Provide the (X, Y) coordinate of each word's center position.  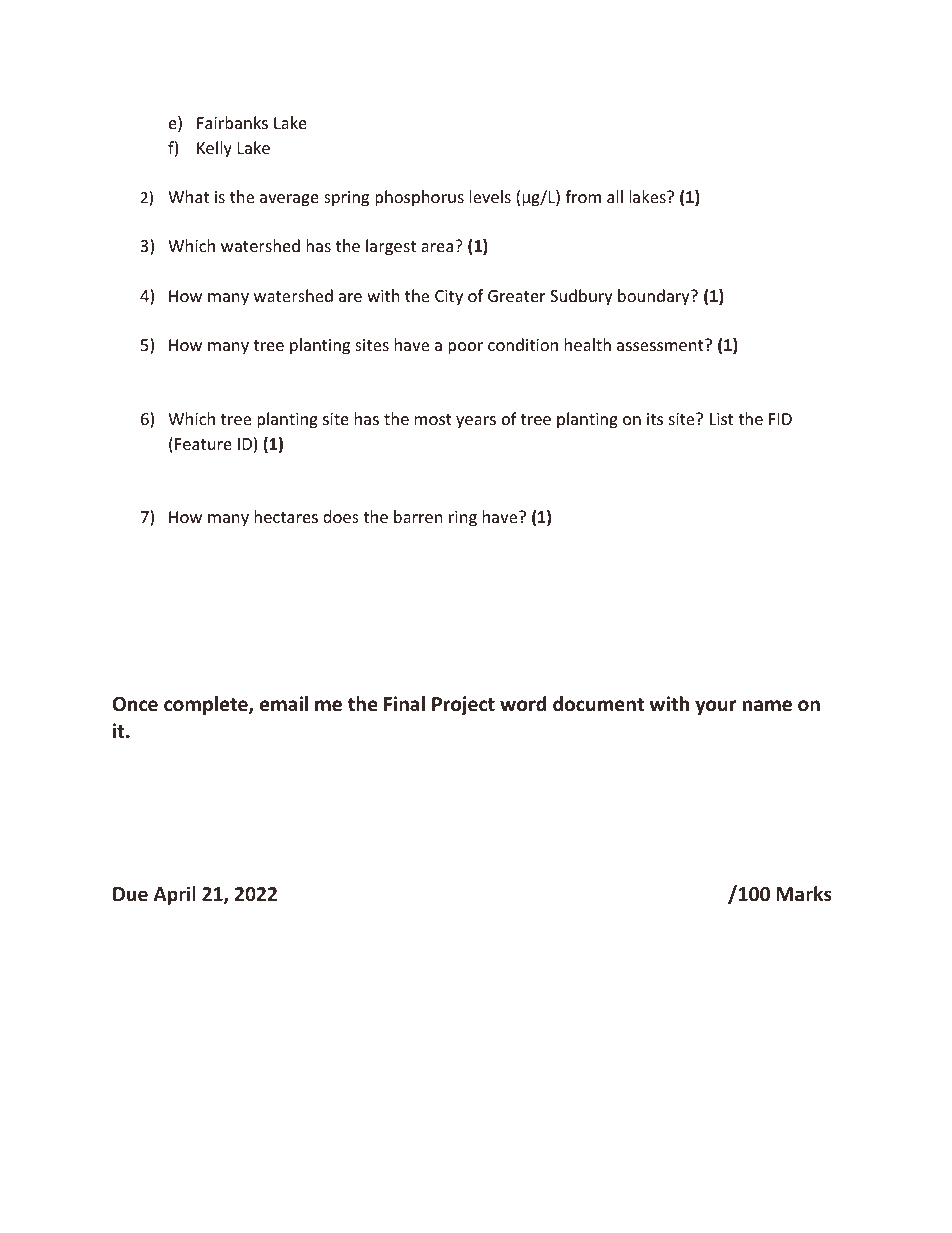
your (715, 707)
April (175, 895)
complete (207, 705)
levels (490, 196)
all (615, 196)
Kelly (214, 149)
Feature (203, 444)
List (721, 419)
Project (463, 705)
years (476, 422)
